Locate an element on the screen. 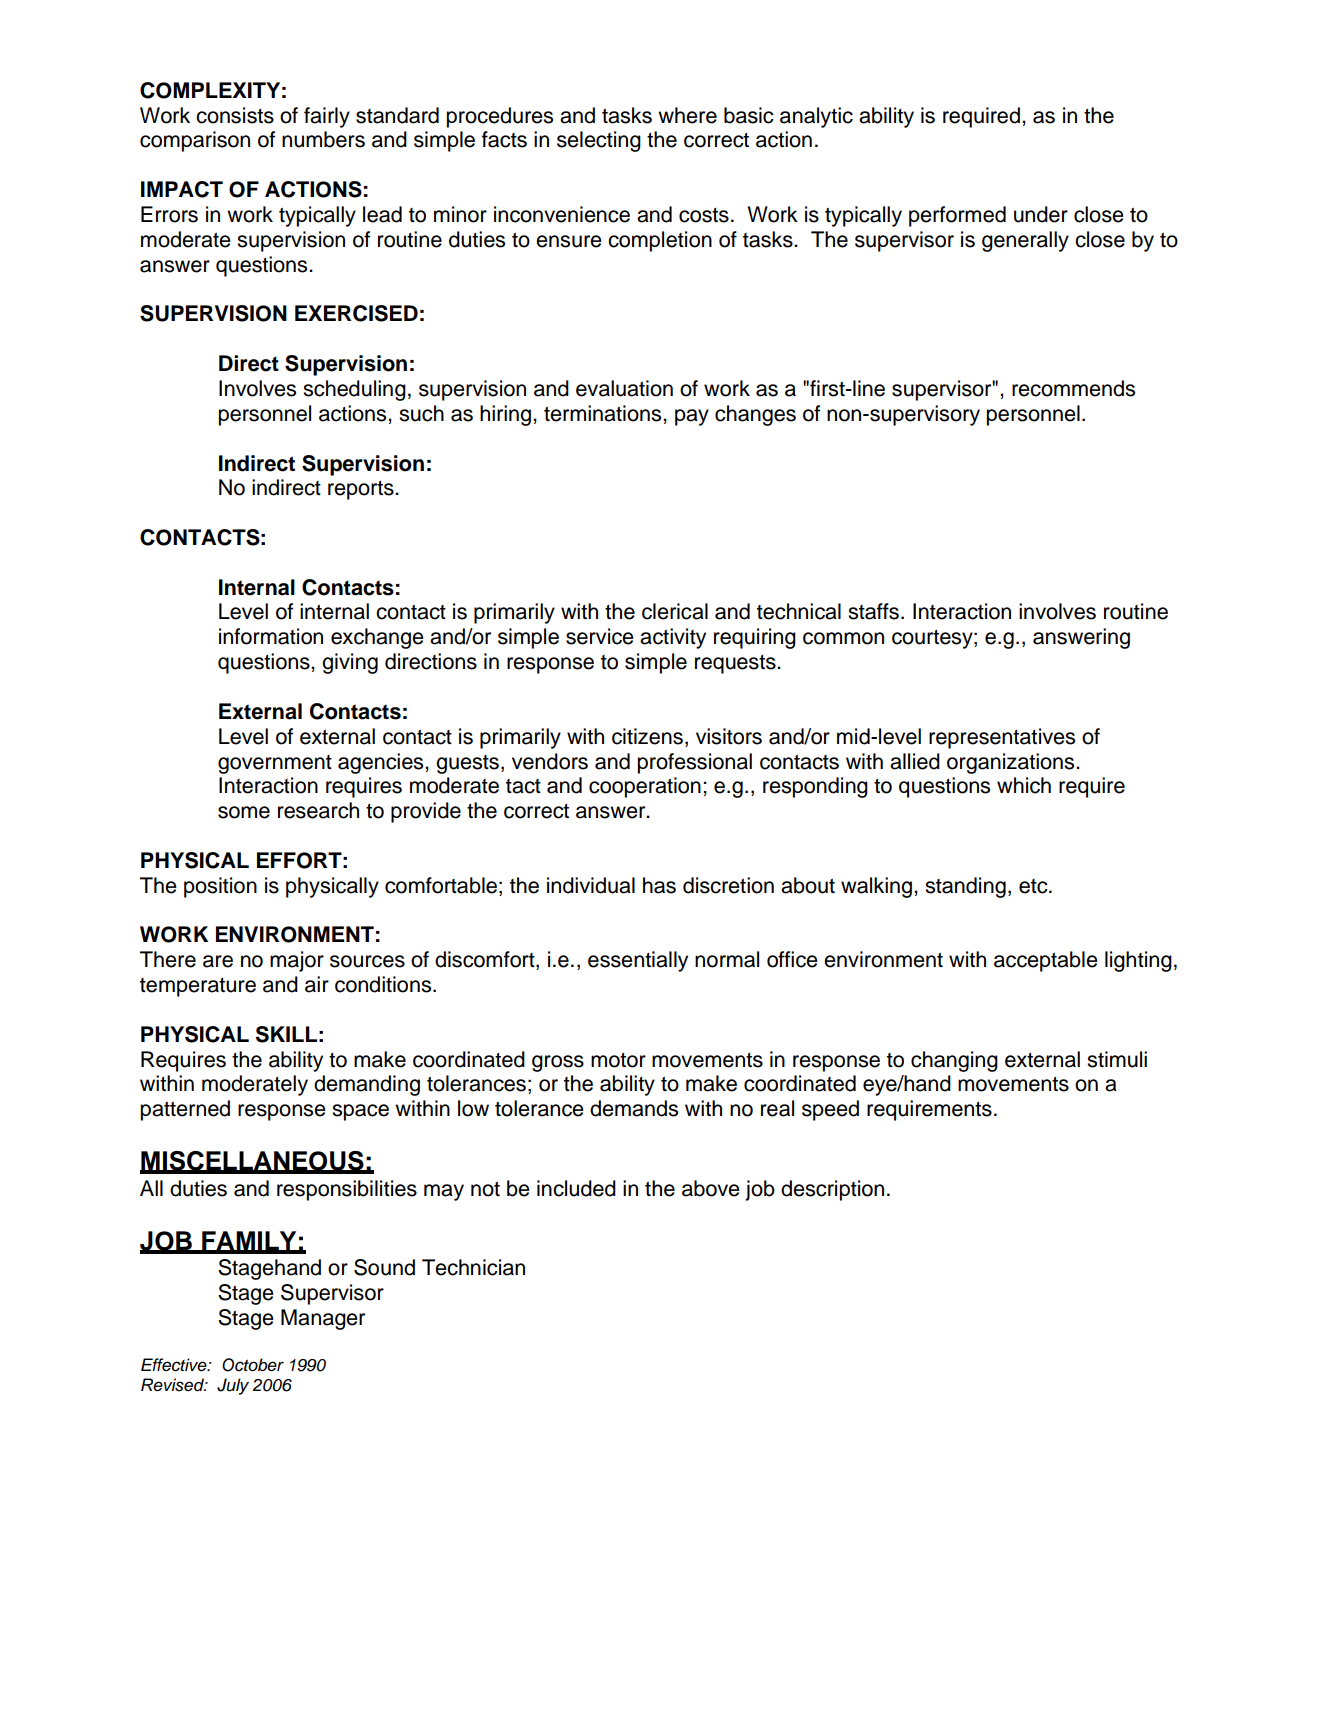 The height and width of the screenshot is (1711, 1322). demands is located at coordinates (634, 1108).
